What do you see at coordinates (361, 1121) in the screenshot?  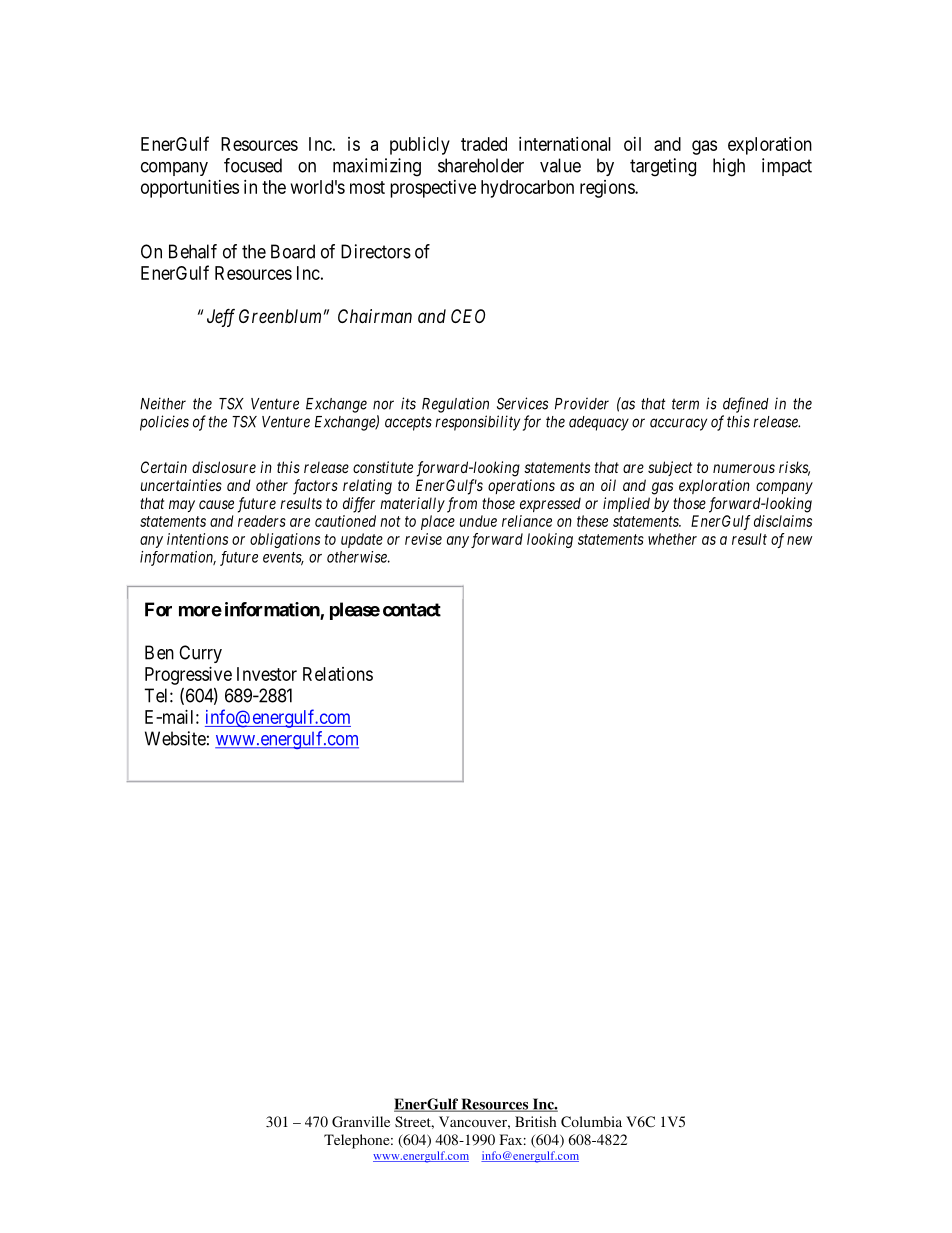 I see `Granville` at bounding box center [361, 1121].
